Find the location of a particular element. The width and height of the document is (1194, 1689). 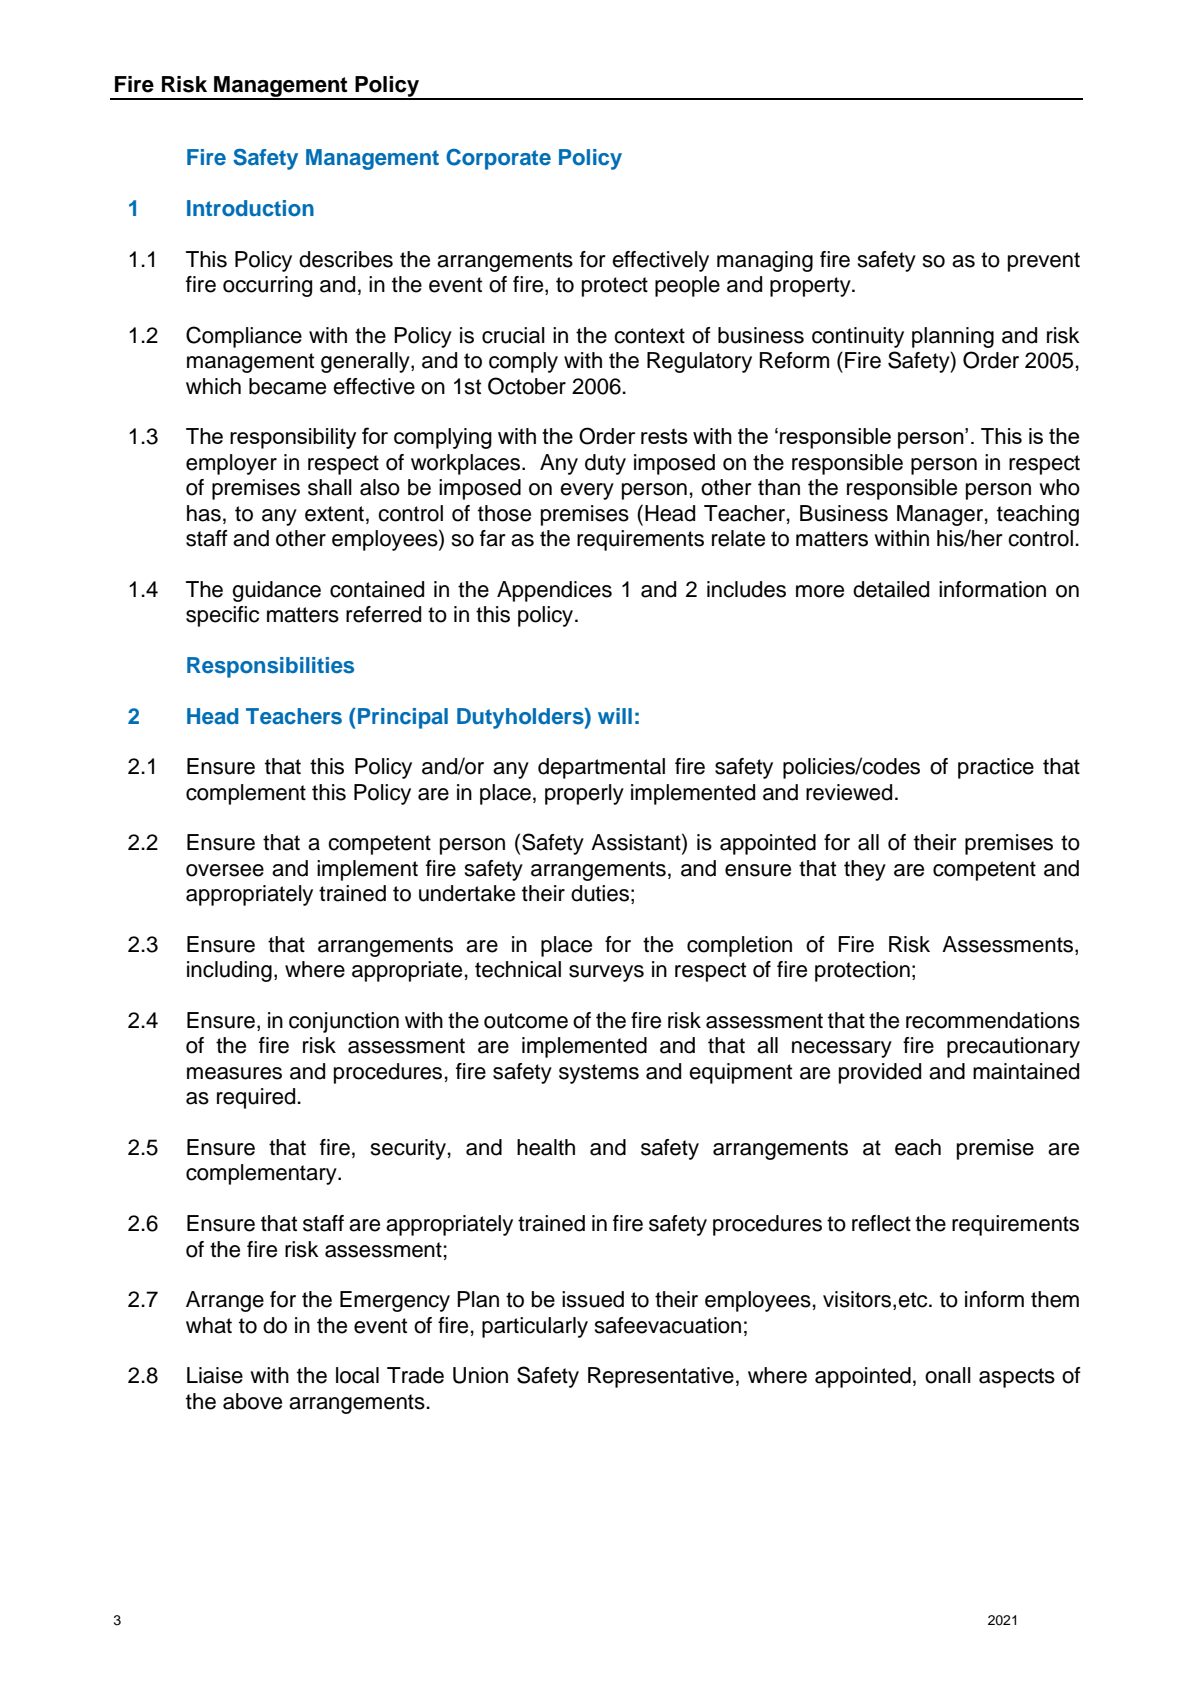

local is located at coordinates (357, 1375).
